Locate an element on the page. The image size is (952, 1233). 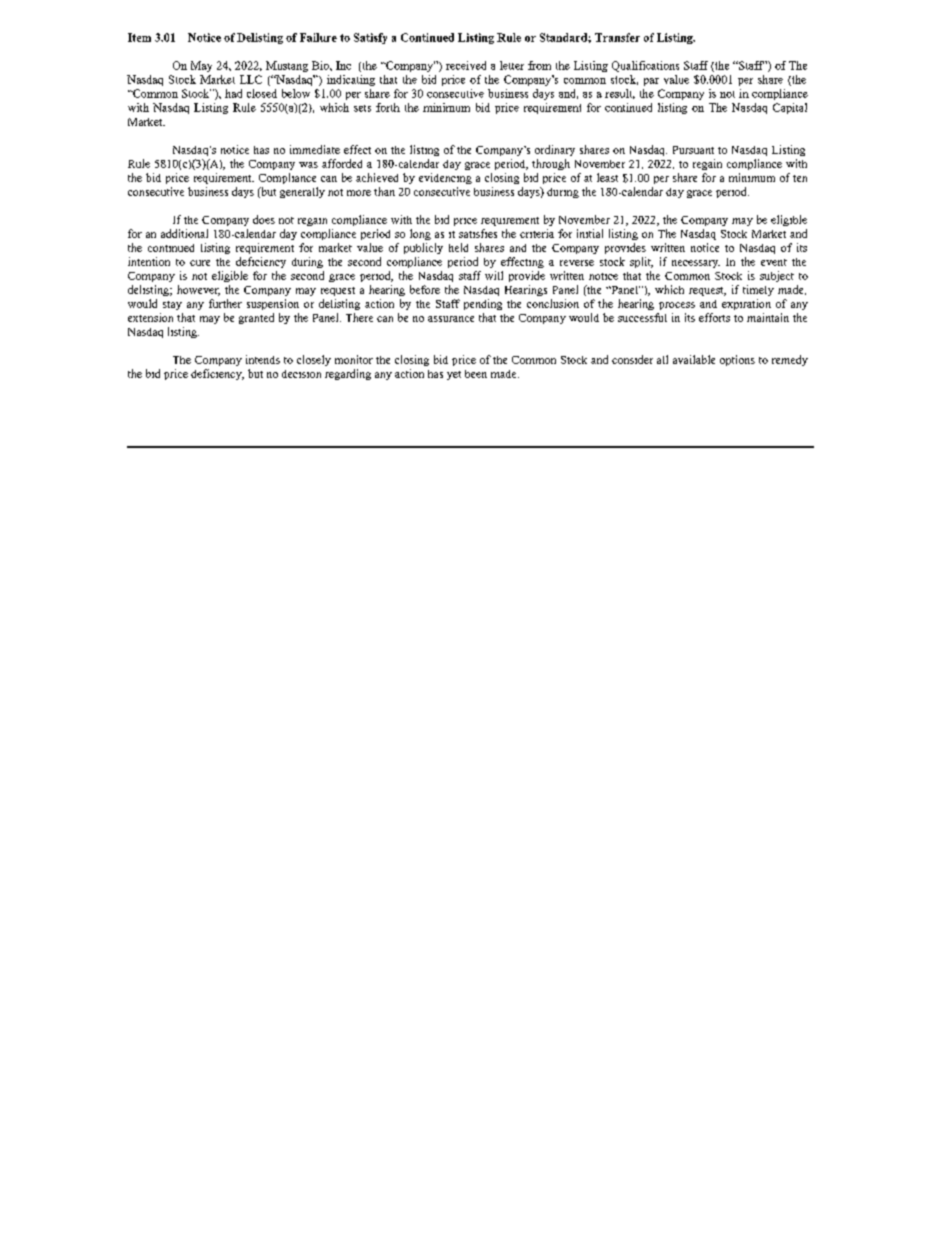
however is located at coordinates (198, 290).
